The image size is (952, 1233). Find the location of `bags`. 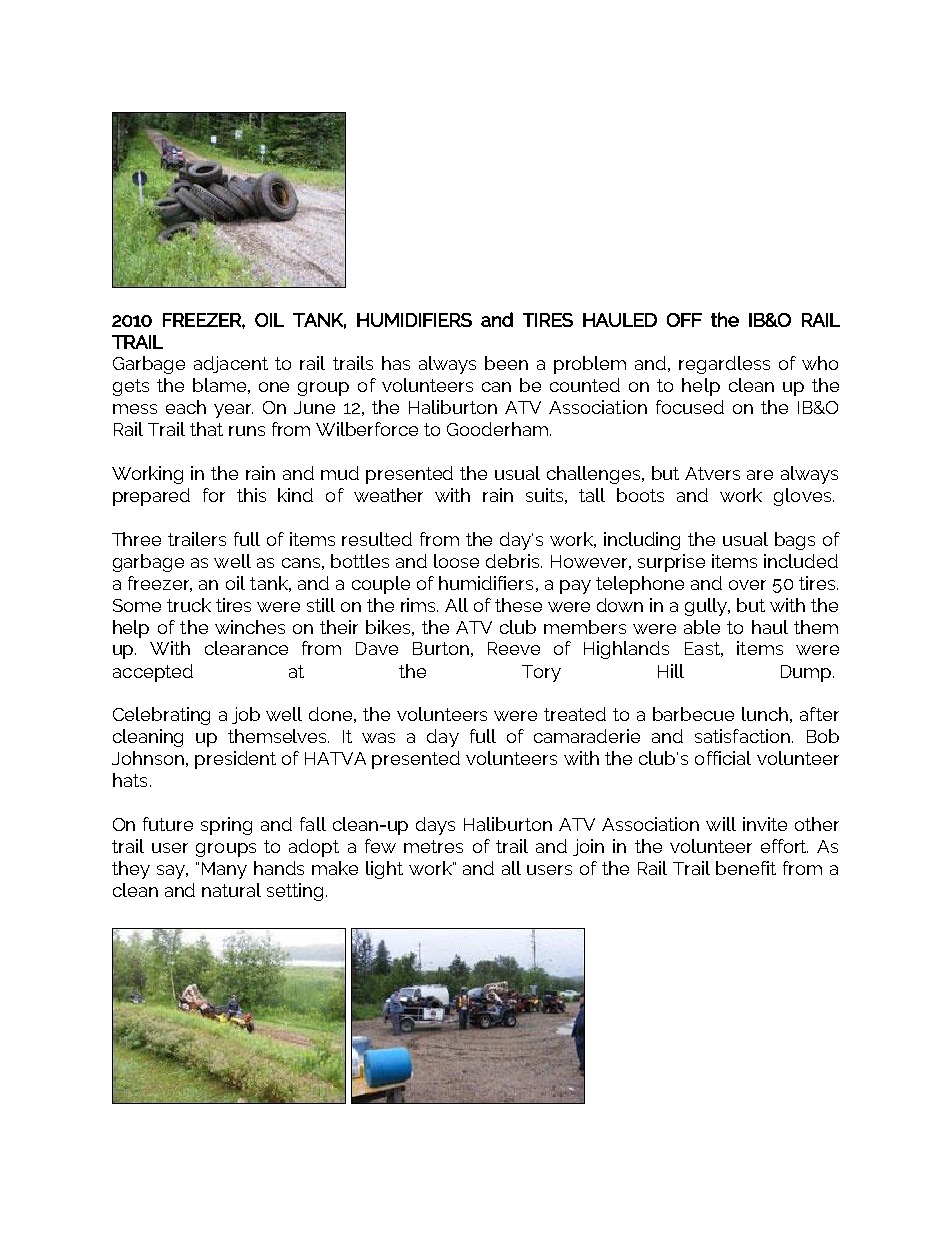

bags is located at coordinates (795, 541).
